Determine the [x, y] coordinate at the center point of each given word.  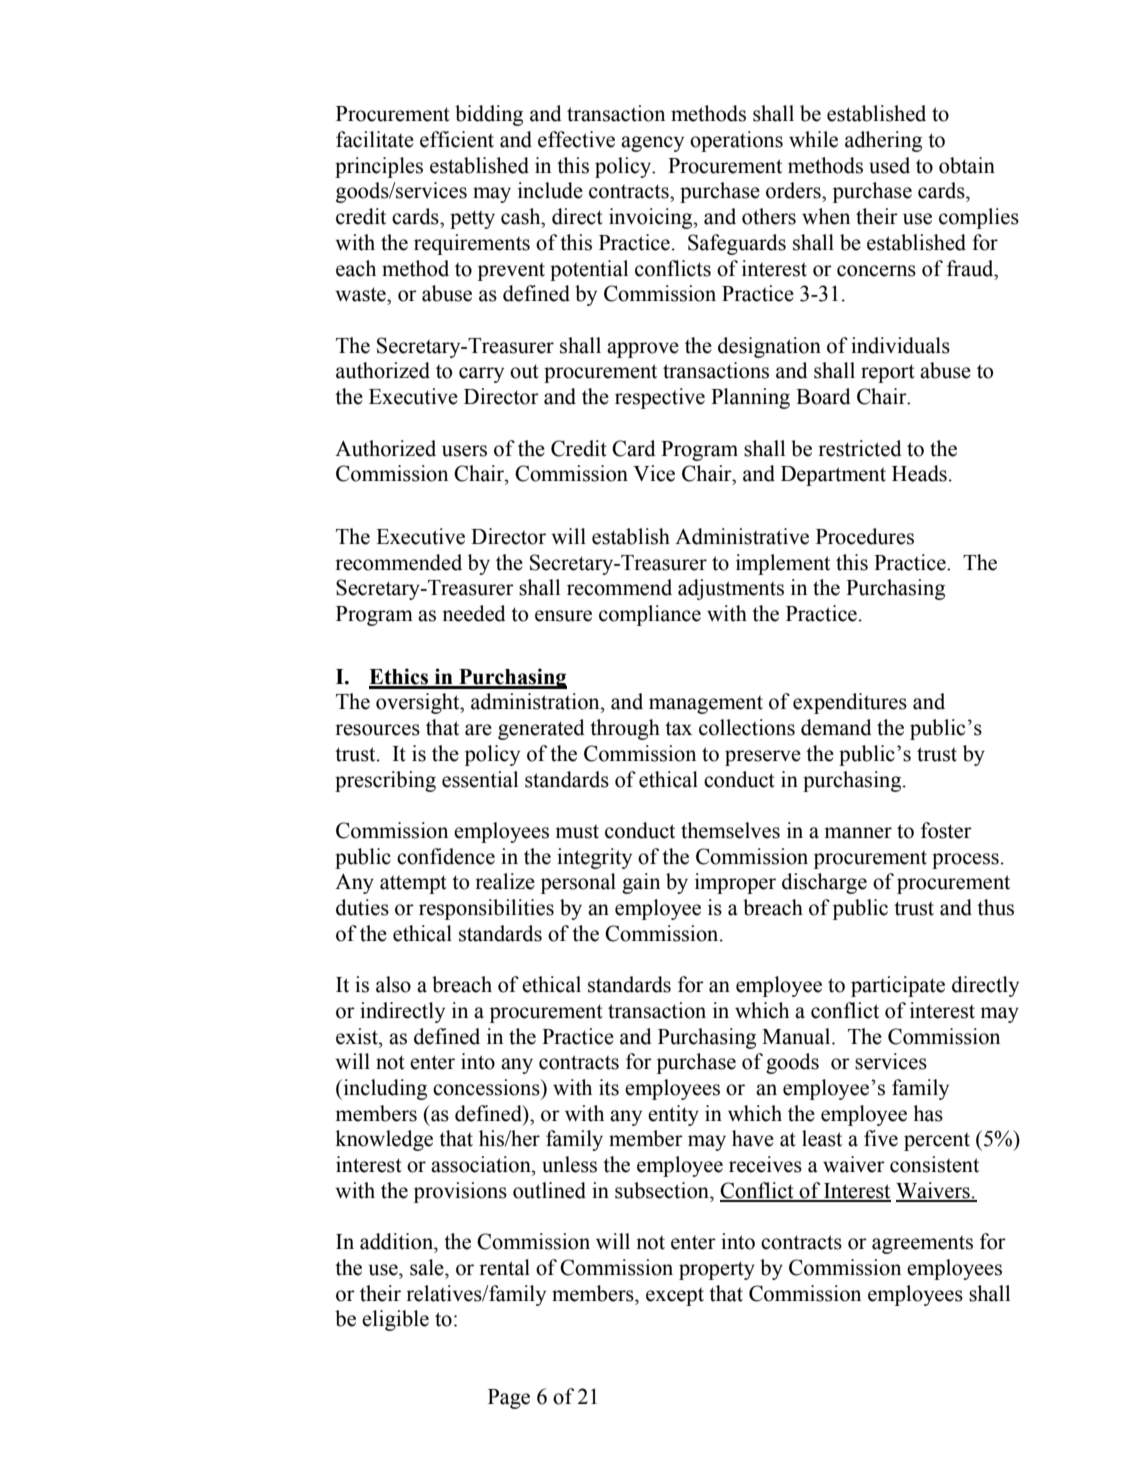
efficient [457, 139]
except [675, 1297]
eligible [395, 1320]
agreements [922, 1245]
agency [652, 144]
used [889, 165]
